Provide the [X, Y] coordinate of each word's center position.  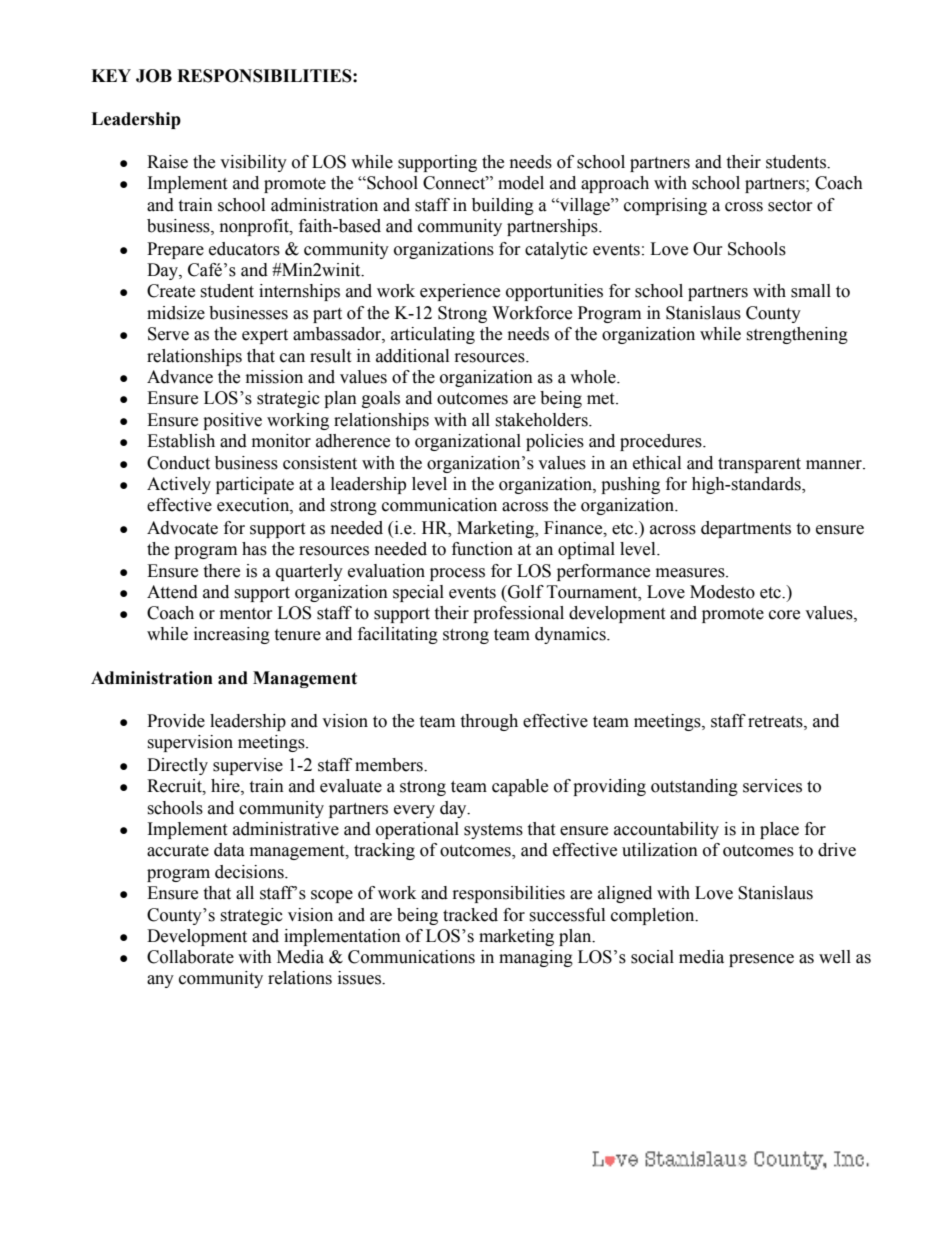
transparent [759, 465]
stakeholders [542, 420]
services [772, 786]
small [811, 291]
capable [520, 787]
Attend [172, 592]
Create [171, 291]
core [784, 615]
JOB [154, 76]
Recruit [175, 786]
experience [460, 292]
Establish [181, 441]
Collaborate [190, 957]
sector [790, 206]
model [521, 183]
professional [518, 614]
